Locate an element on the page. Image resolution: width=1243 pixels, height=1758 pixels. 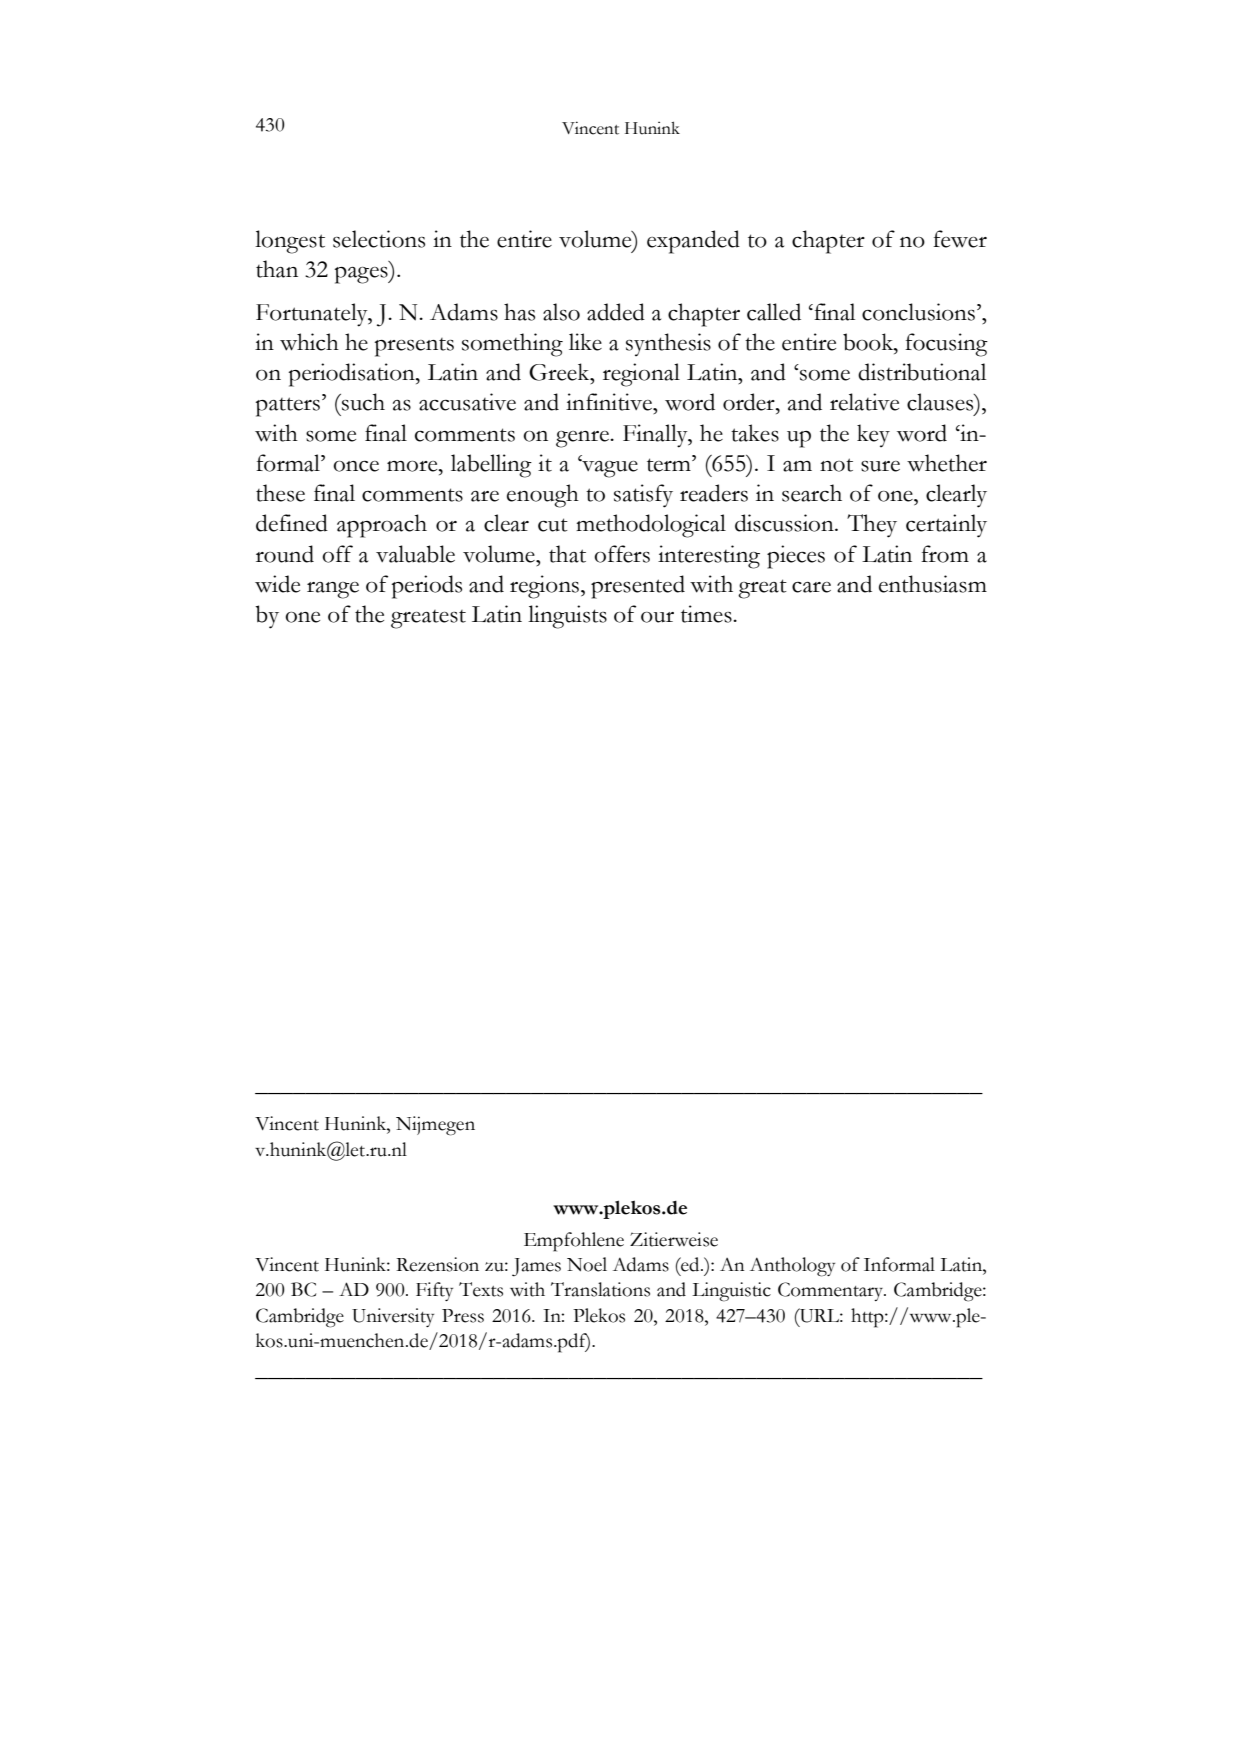
pages is located at coordinates (362, 275).
